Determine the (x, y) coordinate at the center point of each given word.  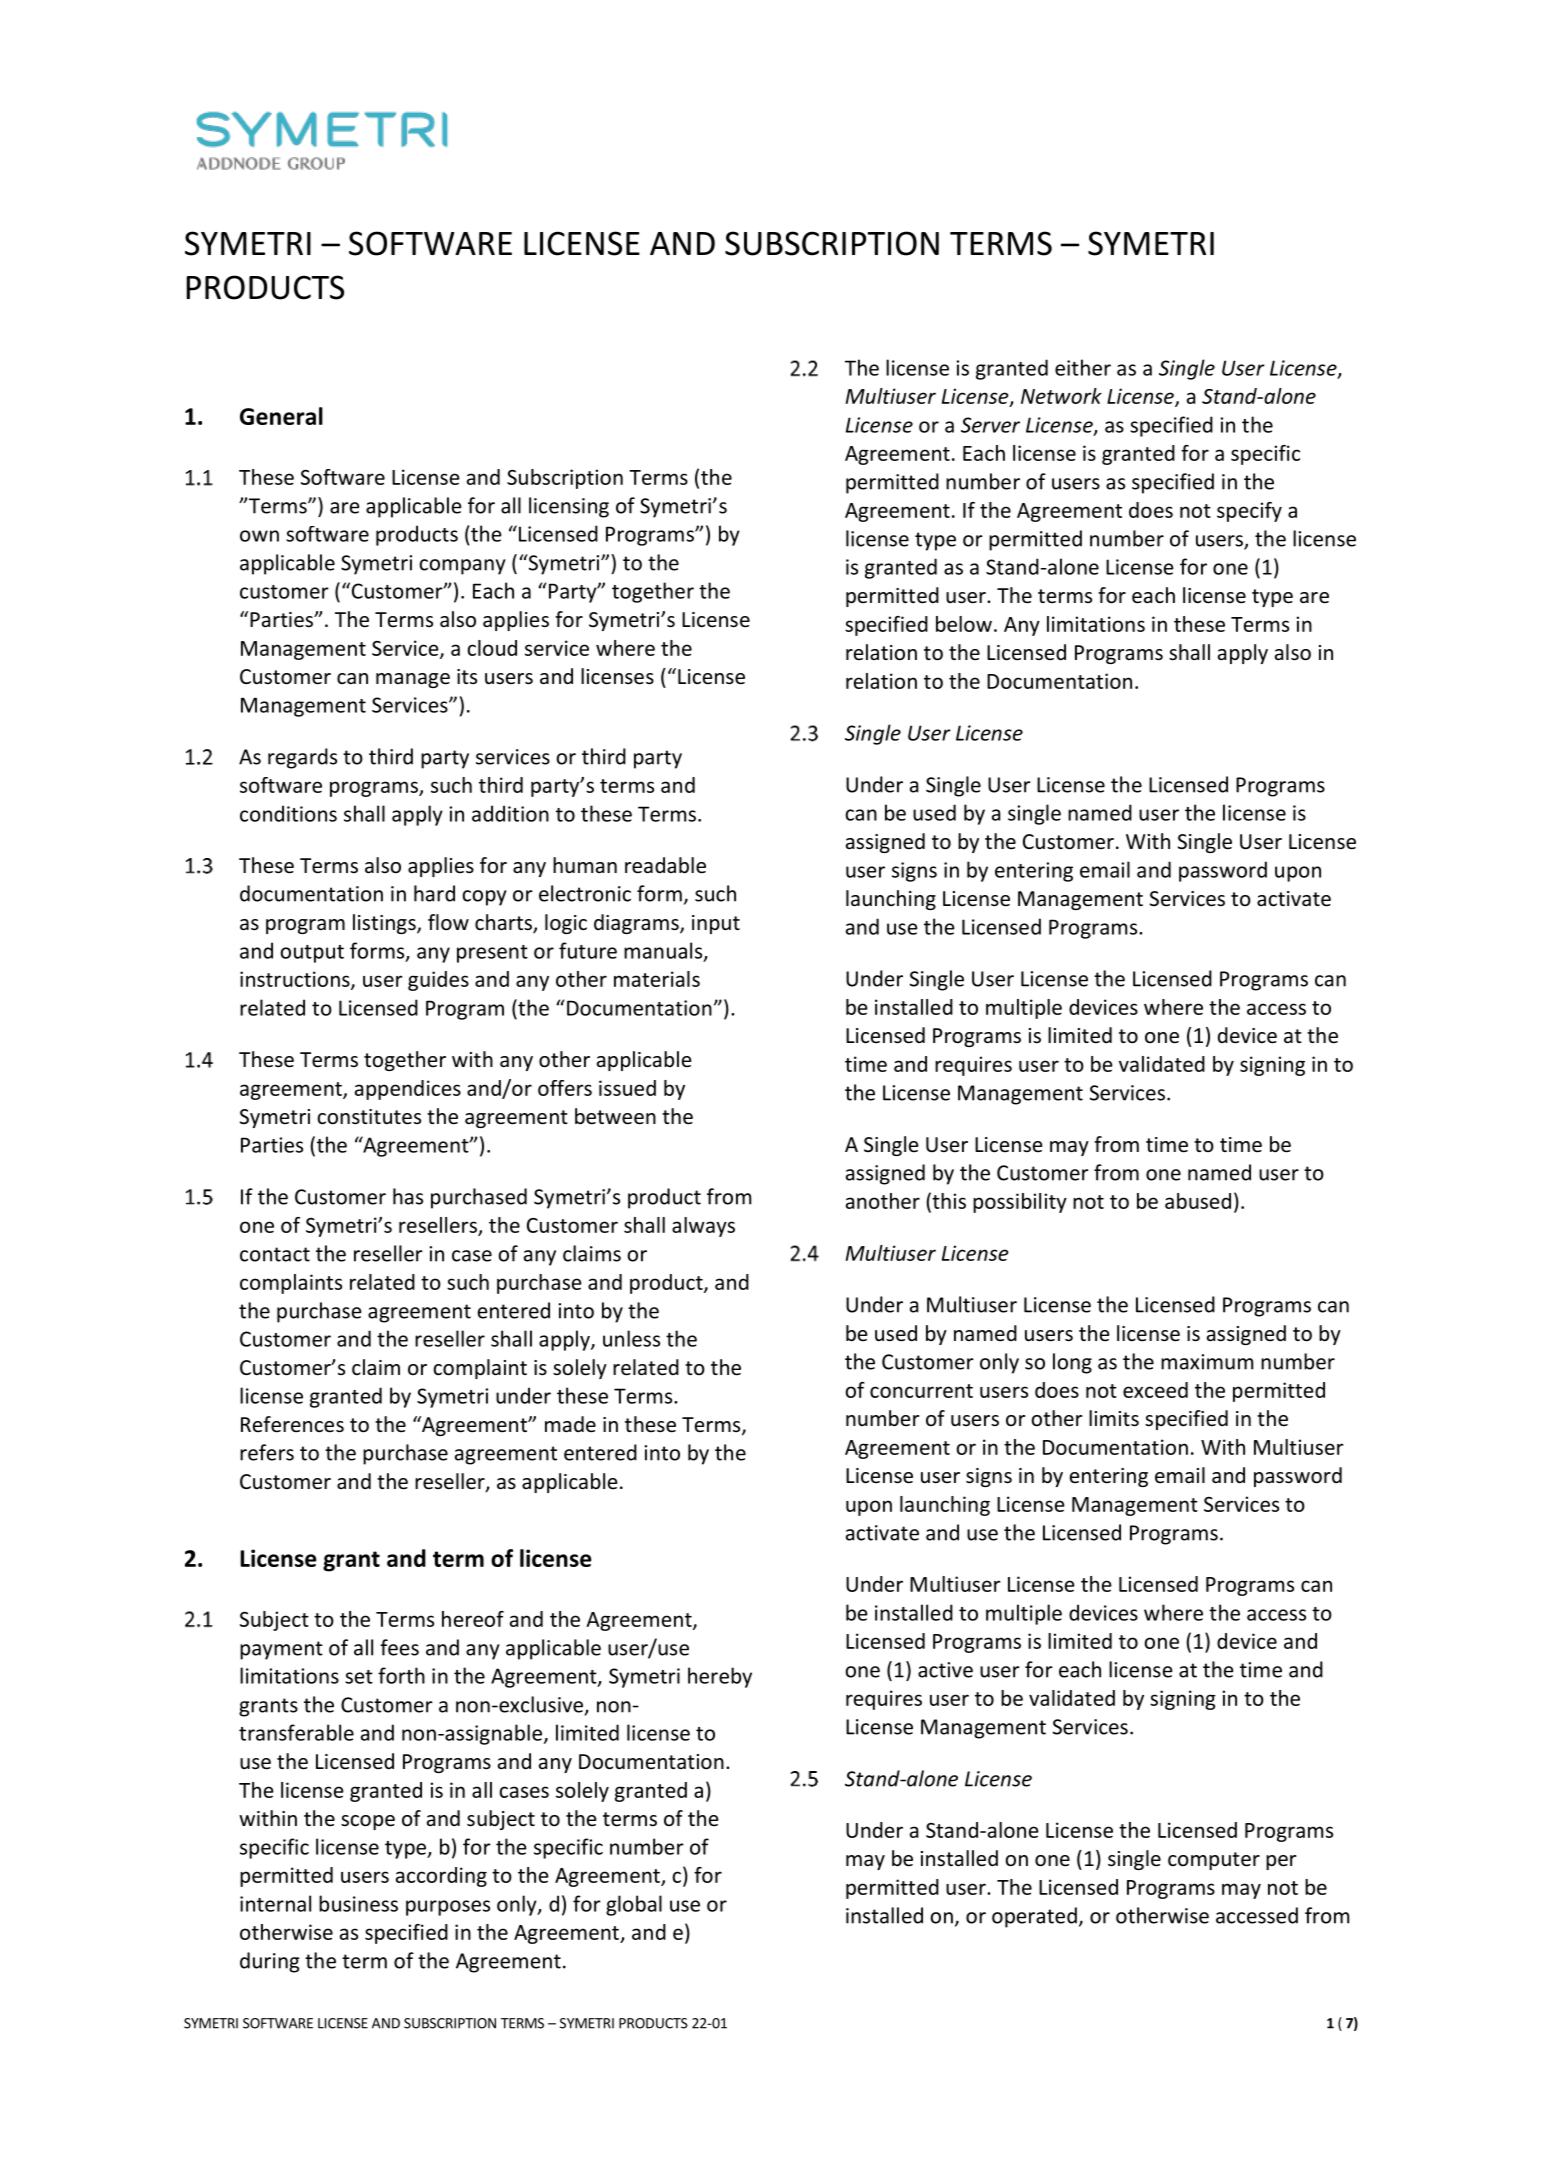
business (358, 1903)
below (964, 624)
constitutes (369, 1117)
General (281, 416)
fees (399, 1647)
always (703, 1227)
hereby (720, 1677)
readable (665, 865)
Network (1061, 396)
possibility (1020, 1203)
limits (1114, 1418)
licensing (569, 507)
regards (302, 758)
